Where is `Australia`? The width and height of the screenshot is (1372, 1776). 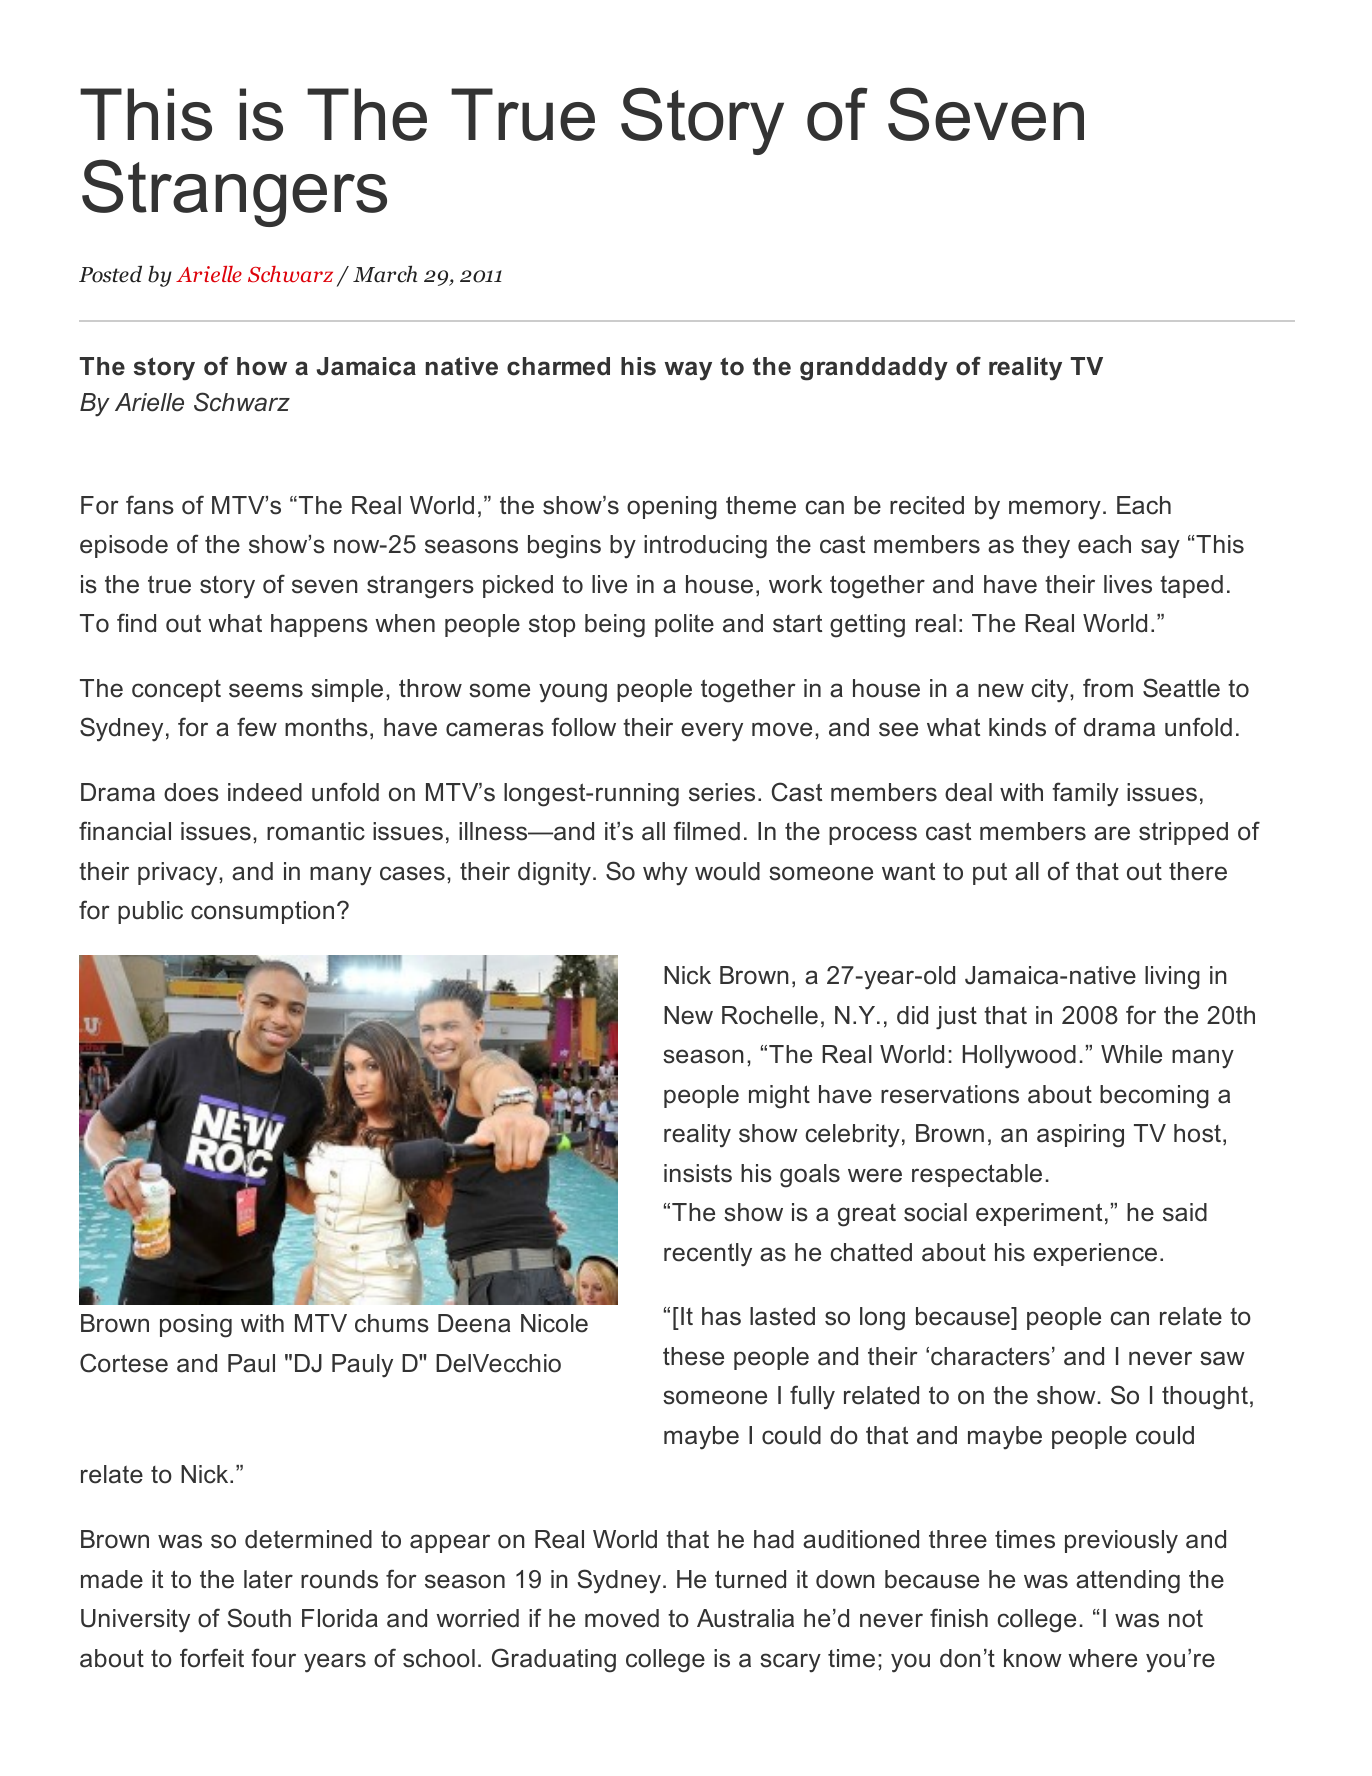 Australia is located at coordinates (745, 1618).
